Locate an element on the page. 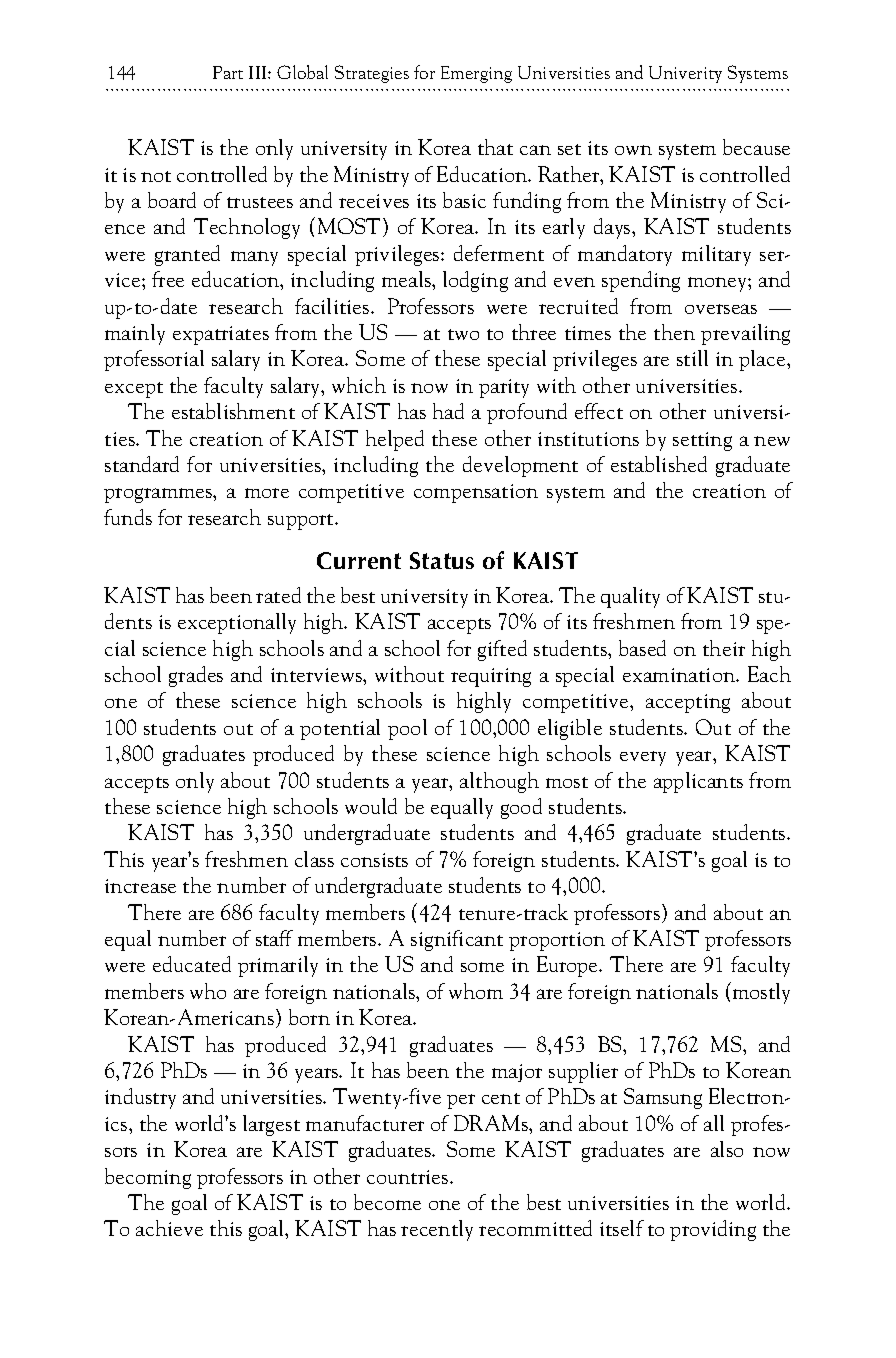  standard is located at coordinates (142, 464).
